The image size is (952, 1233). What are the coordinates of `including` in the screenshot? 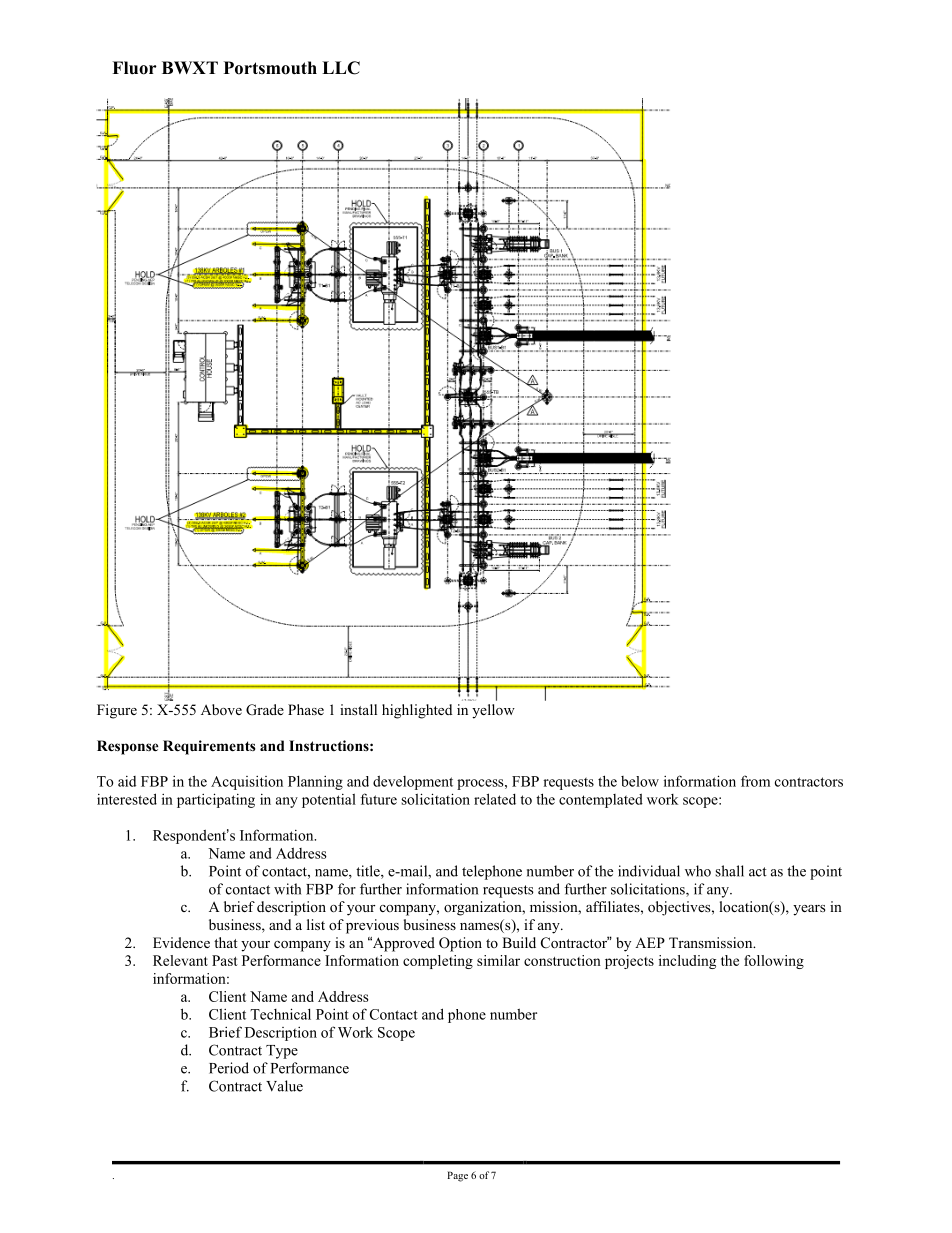 It's located at (687, 962).
